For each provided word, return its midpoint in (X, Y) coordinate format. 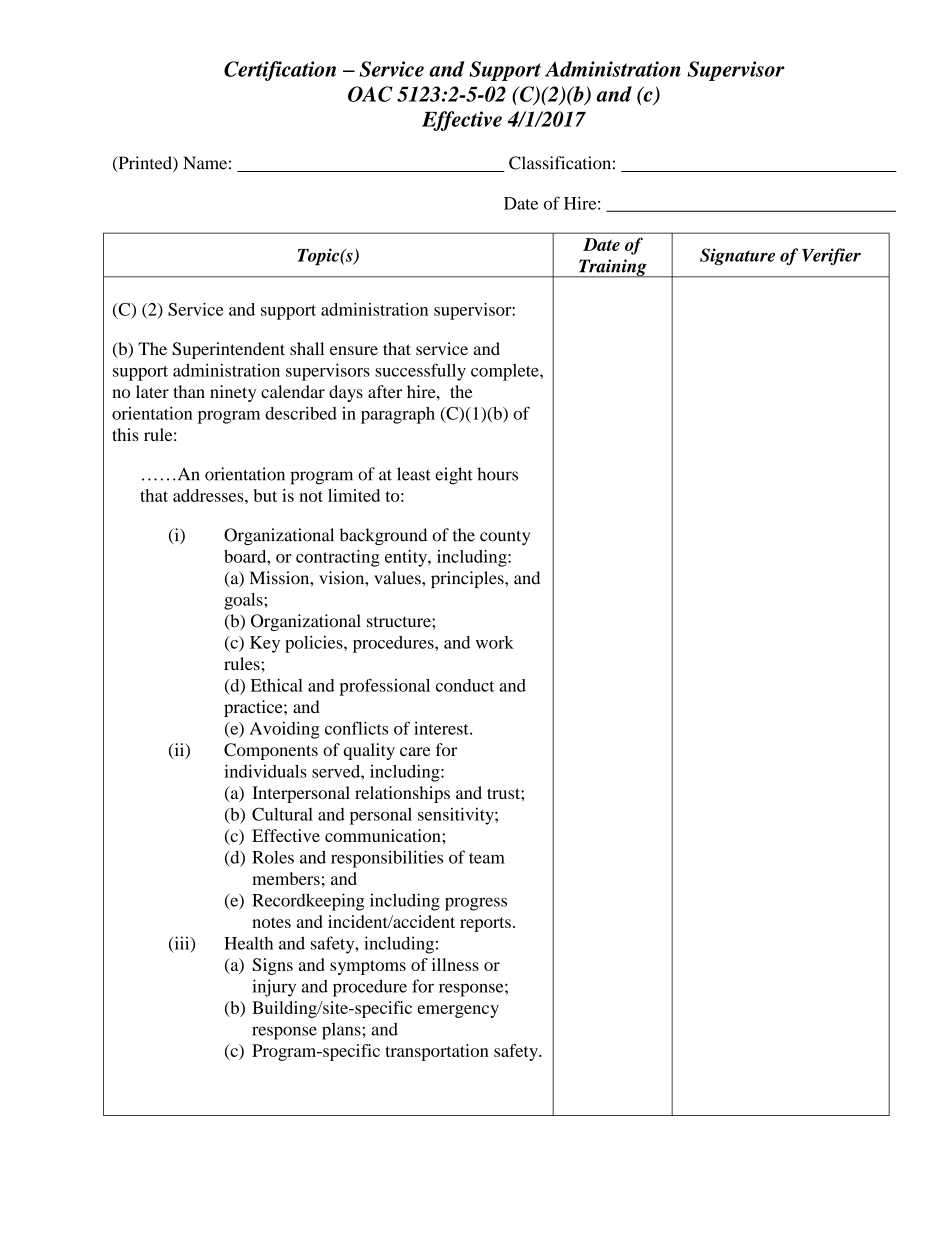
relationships (402, 794)
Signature (737, 256)
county (505, 537)
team (487, 858)
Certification (280, 71)
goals (244, 601)
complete (506, 372)
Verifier (831, 257)
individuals (265, 771)
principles (468, 579)
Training (613, 268)
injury (274, 988)
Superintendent (228, 350)
